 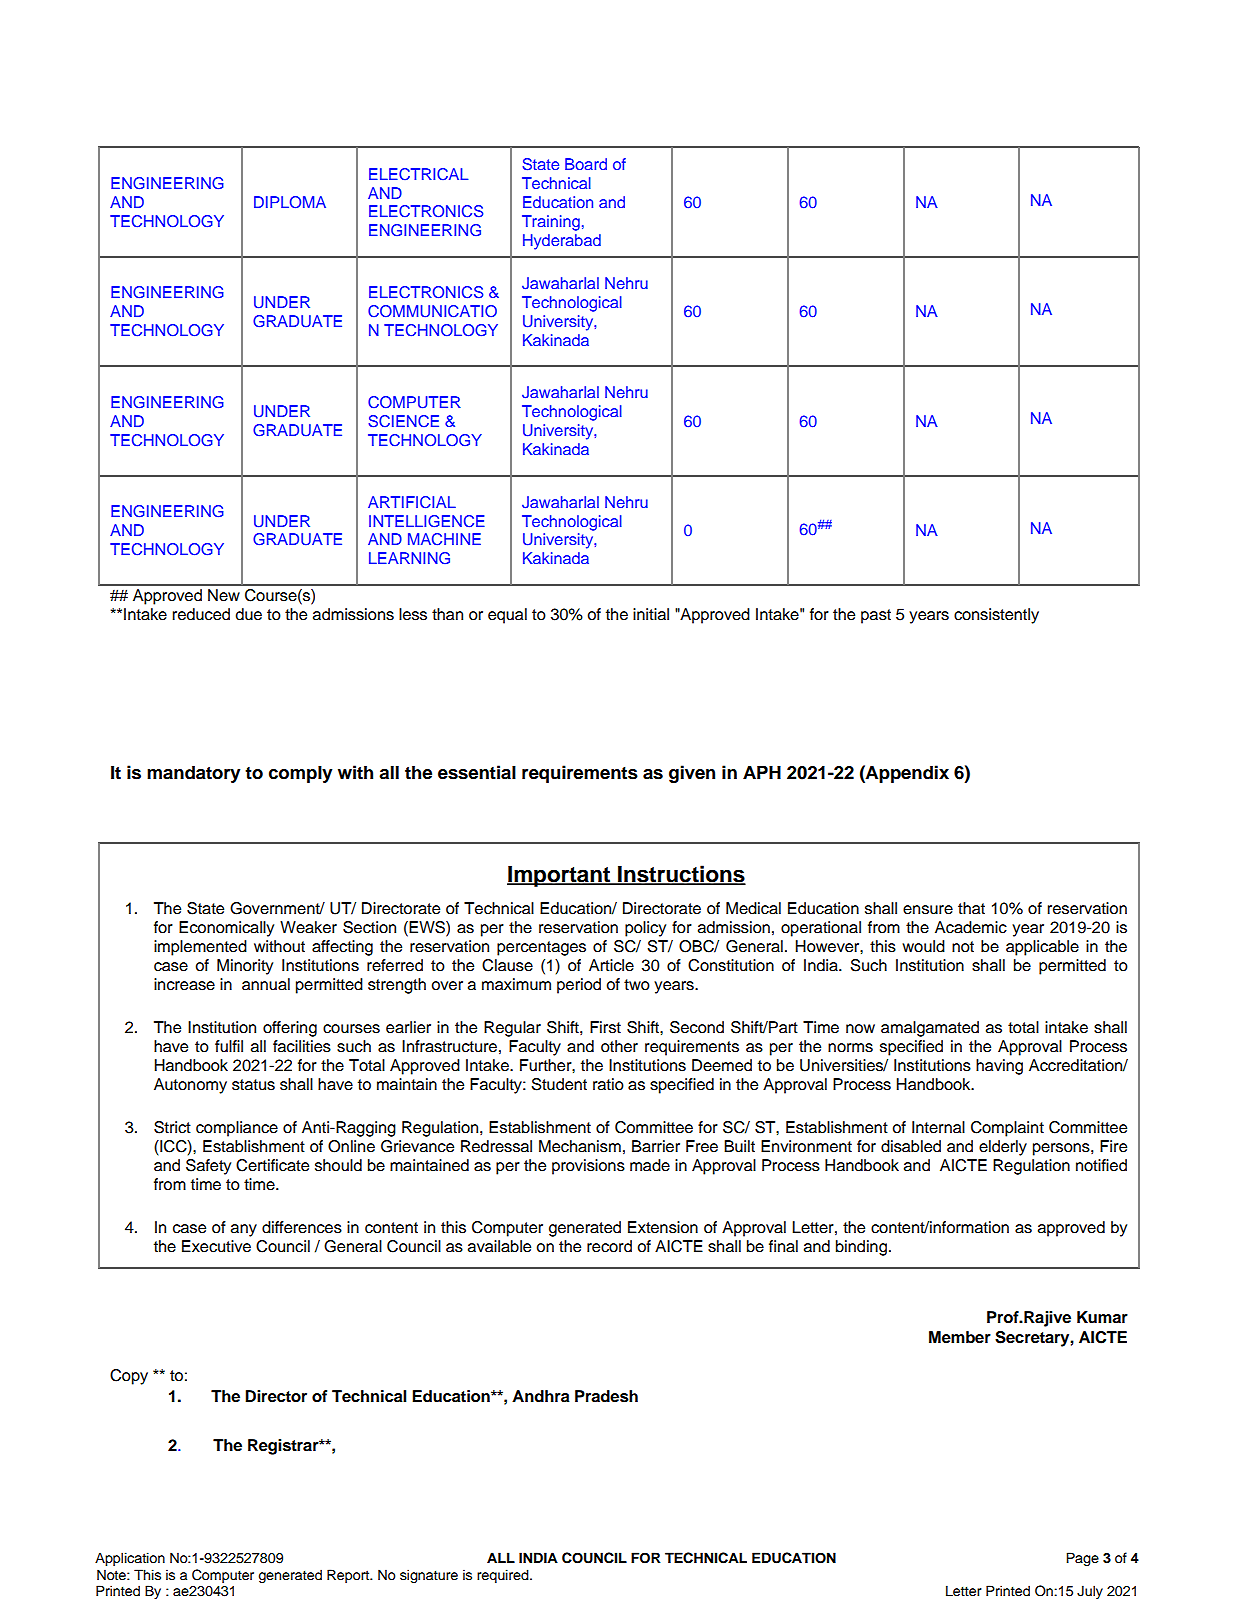 What do you see at coordinates (562, 242) in the document?
I see `Hyderabad` at bounding box center [562, 242].
